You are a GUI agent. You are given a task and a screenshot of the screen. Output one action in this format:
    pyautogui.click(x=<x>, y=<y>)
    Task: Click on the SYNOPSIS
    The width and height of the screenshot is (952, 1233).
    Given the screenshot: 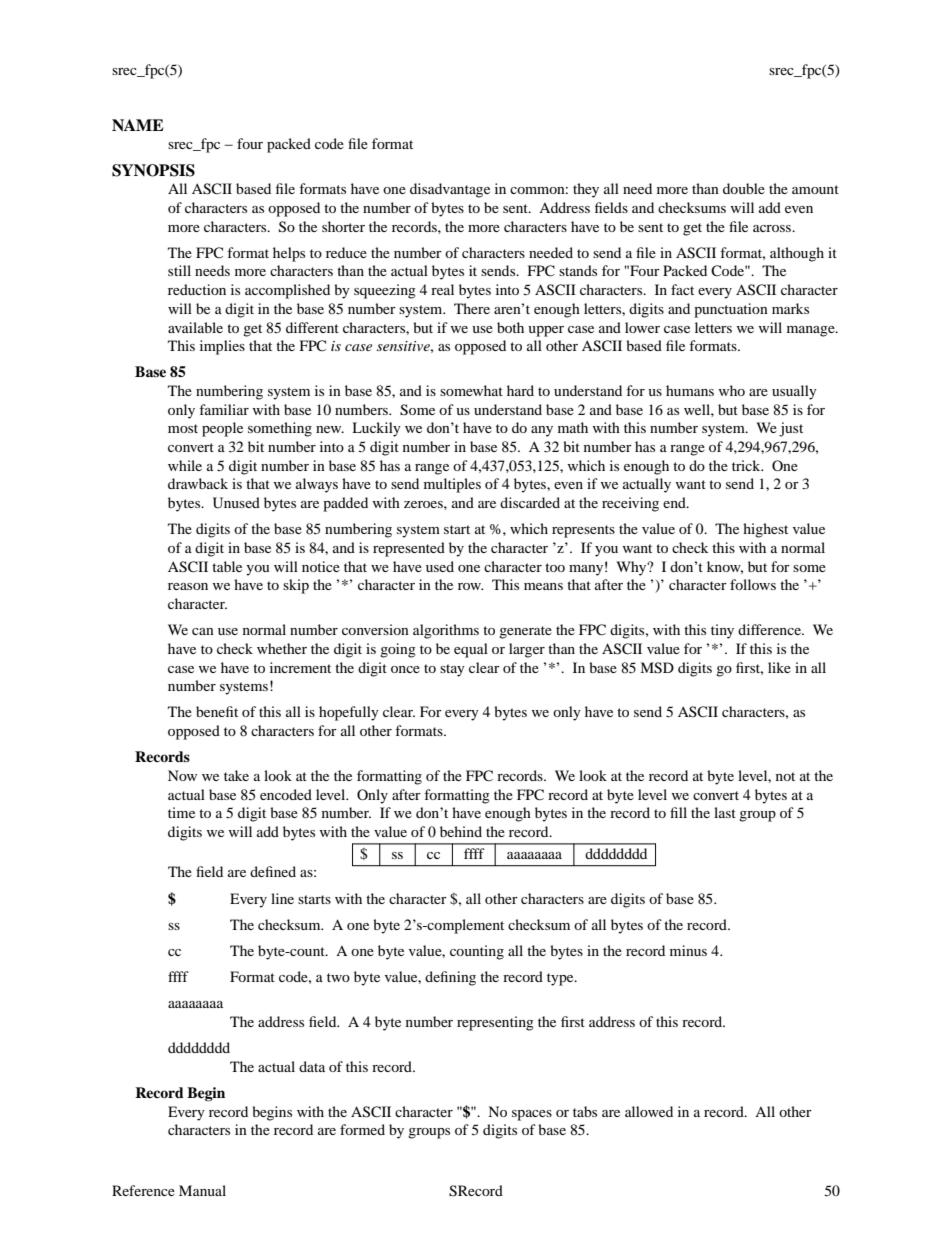 What is the action you would take?
    pyautogui.click(x=153, y=170)
